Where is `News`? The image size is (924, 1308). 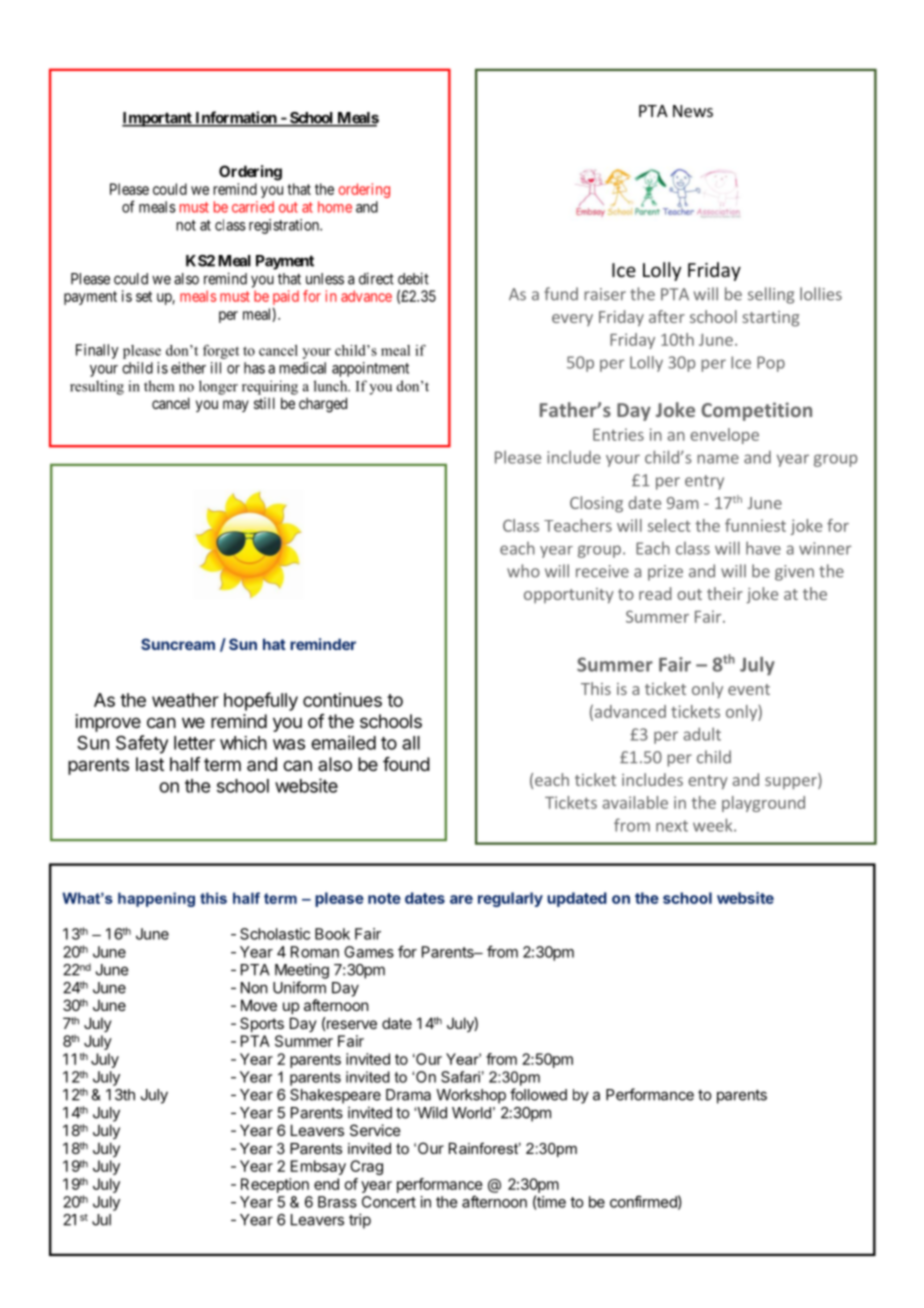 News is located at coordinates (693, 111).
